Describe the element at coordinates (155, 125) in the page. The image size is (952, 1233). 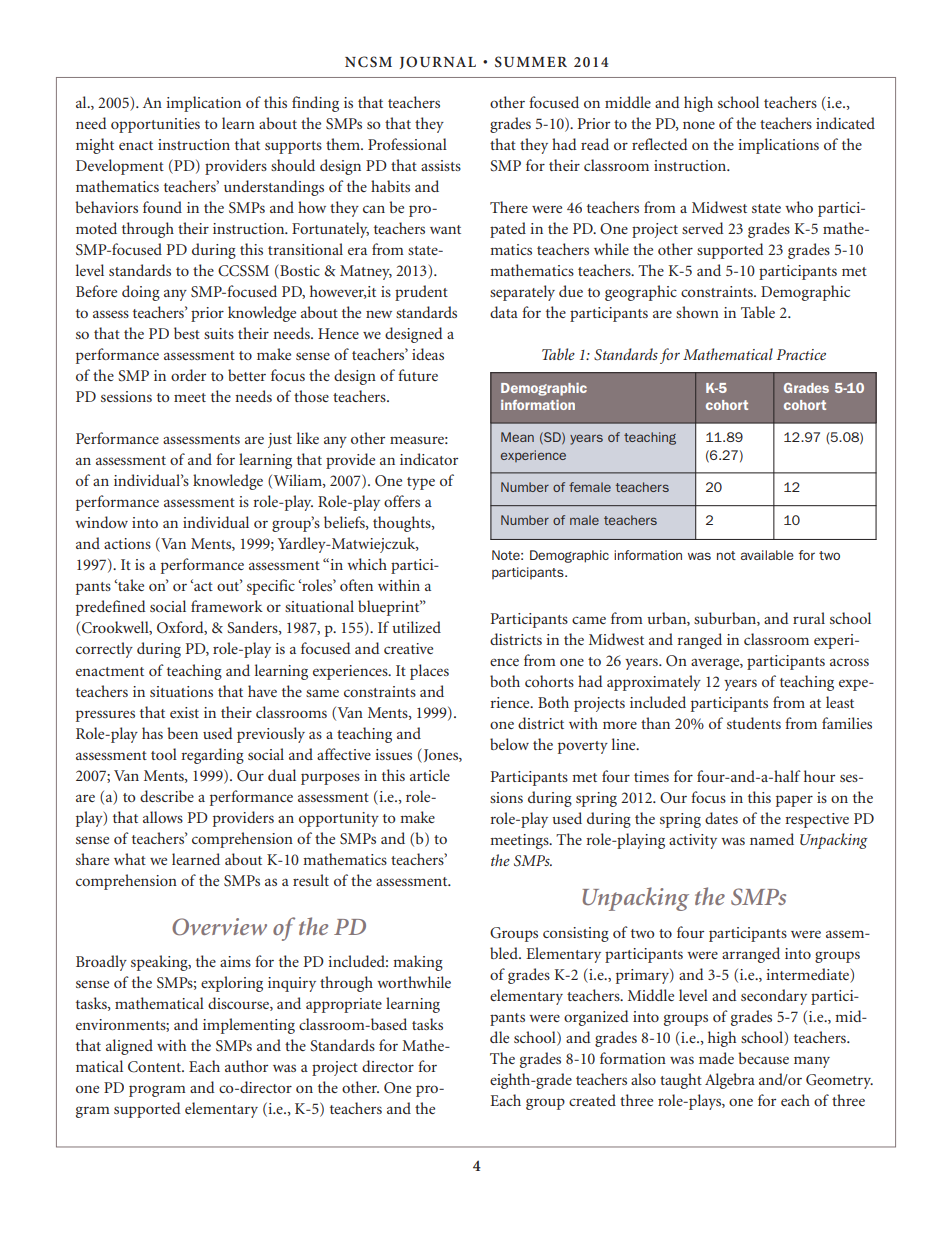
I see `opportunities` at that location.
